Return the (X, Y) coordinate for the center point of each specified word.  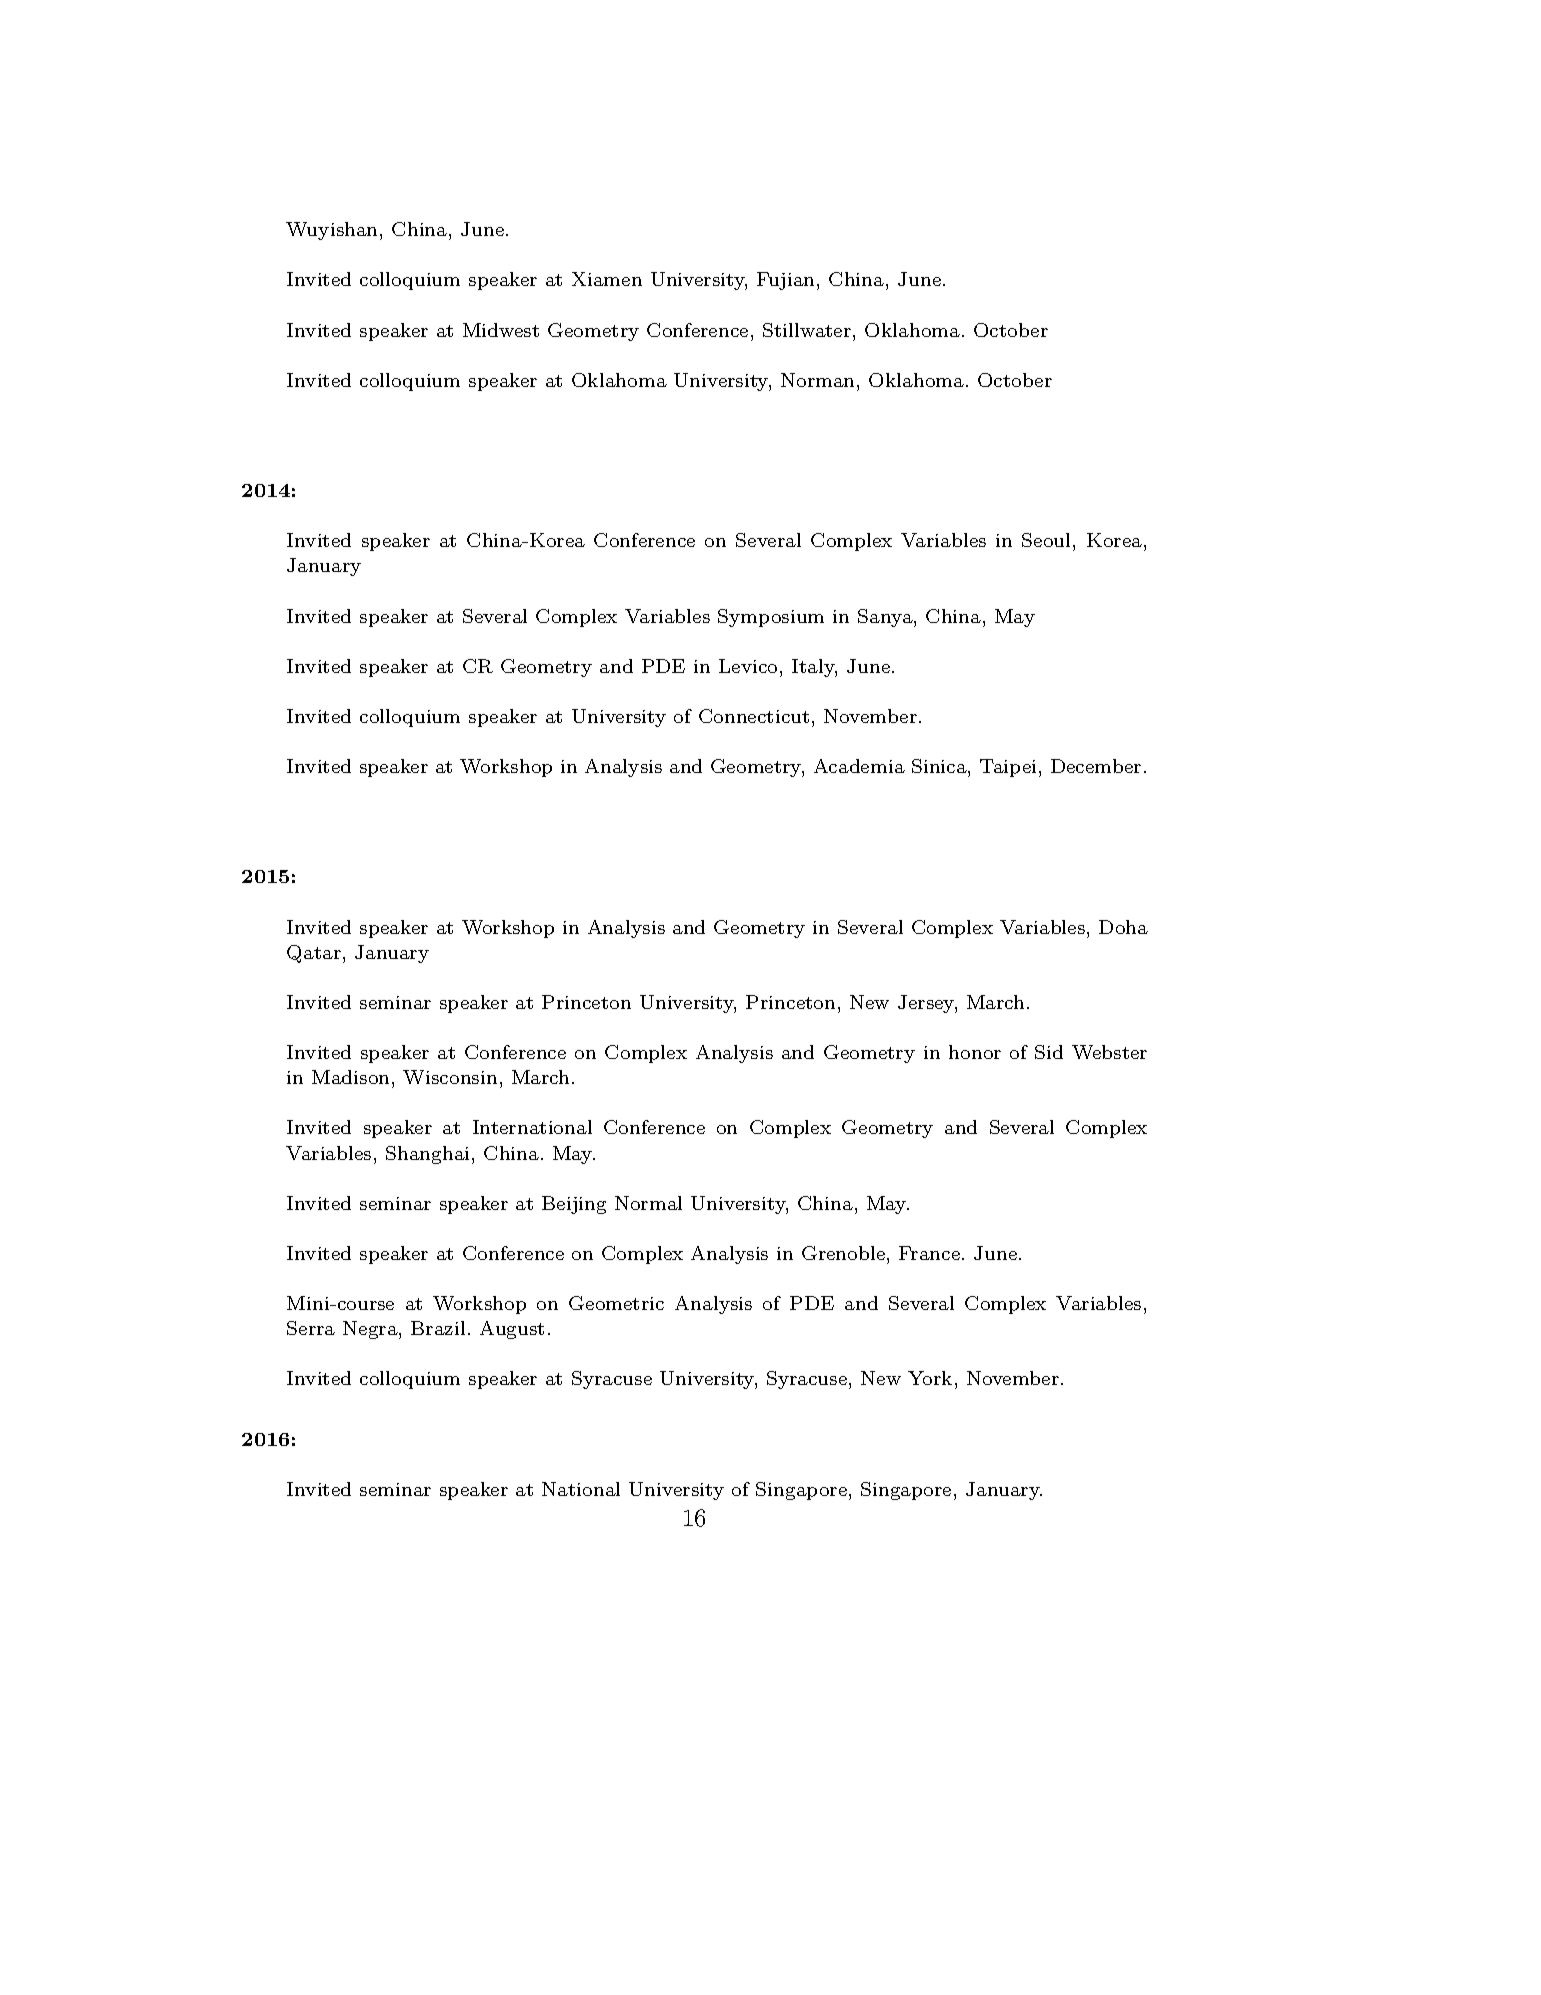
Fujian (785, 281)
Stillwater (807, 330)
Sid (1049, 1052)
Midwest (501, 330)
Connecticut (754, 716)
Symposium (771, 618)
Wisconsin (450, 1077)
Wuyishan (333, 231)
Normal (648, 1203)
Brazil (438, 1328)
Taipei (1008, 768)
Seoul (1046, 540)
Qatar (314, 954)
